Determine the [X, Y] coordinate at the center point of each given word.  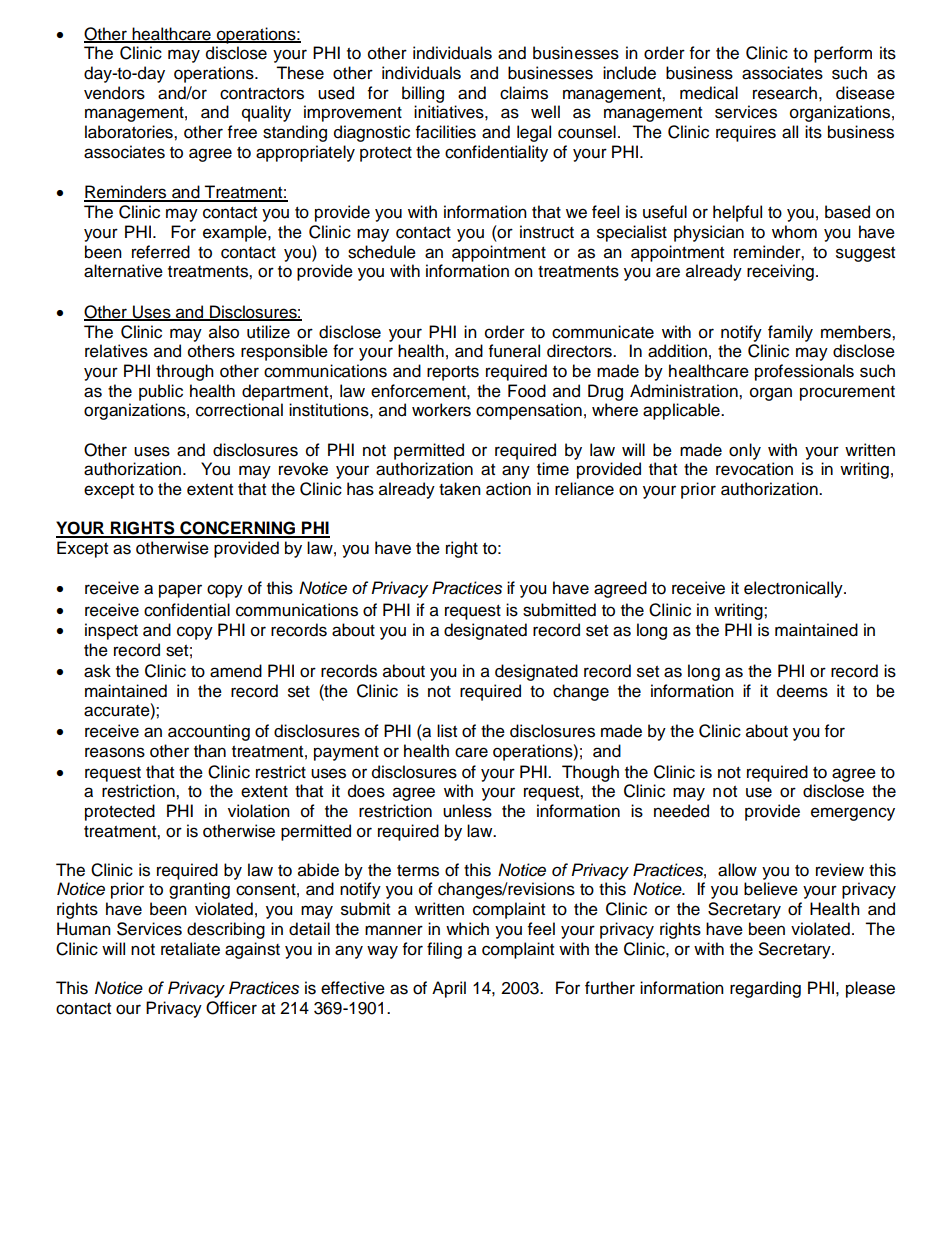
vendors [114, 93]
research [785, 93]
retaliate [190, 949]
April [449, 989]
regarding [765, 989]
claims [524, 93]
